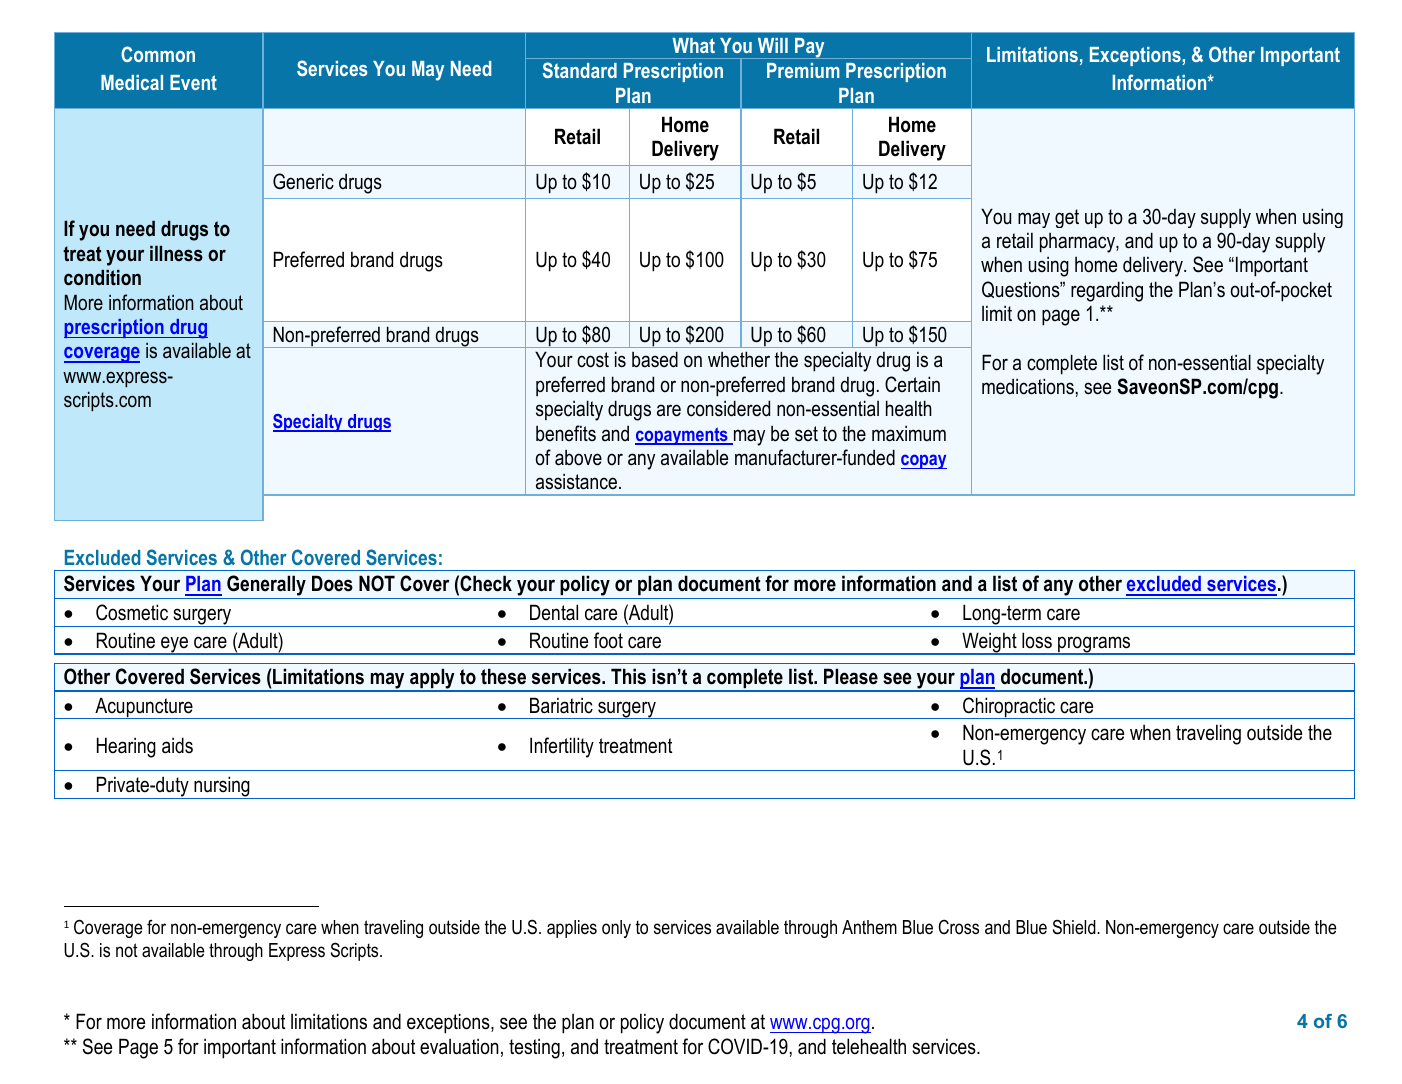 The width and height of the image is (1402, 1084). Describe the element at coordinates (578, 482) in the image. I see `assistance` at that location.
